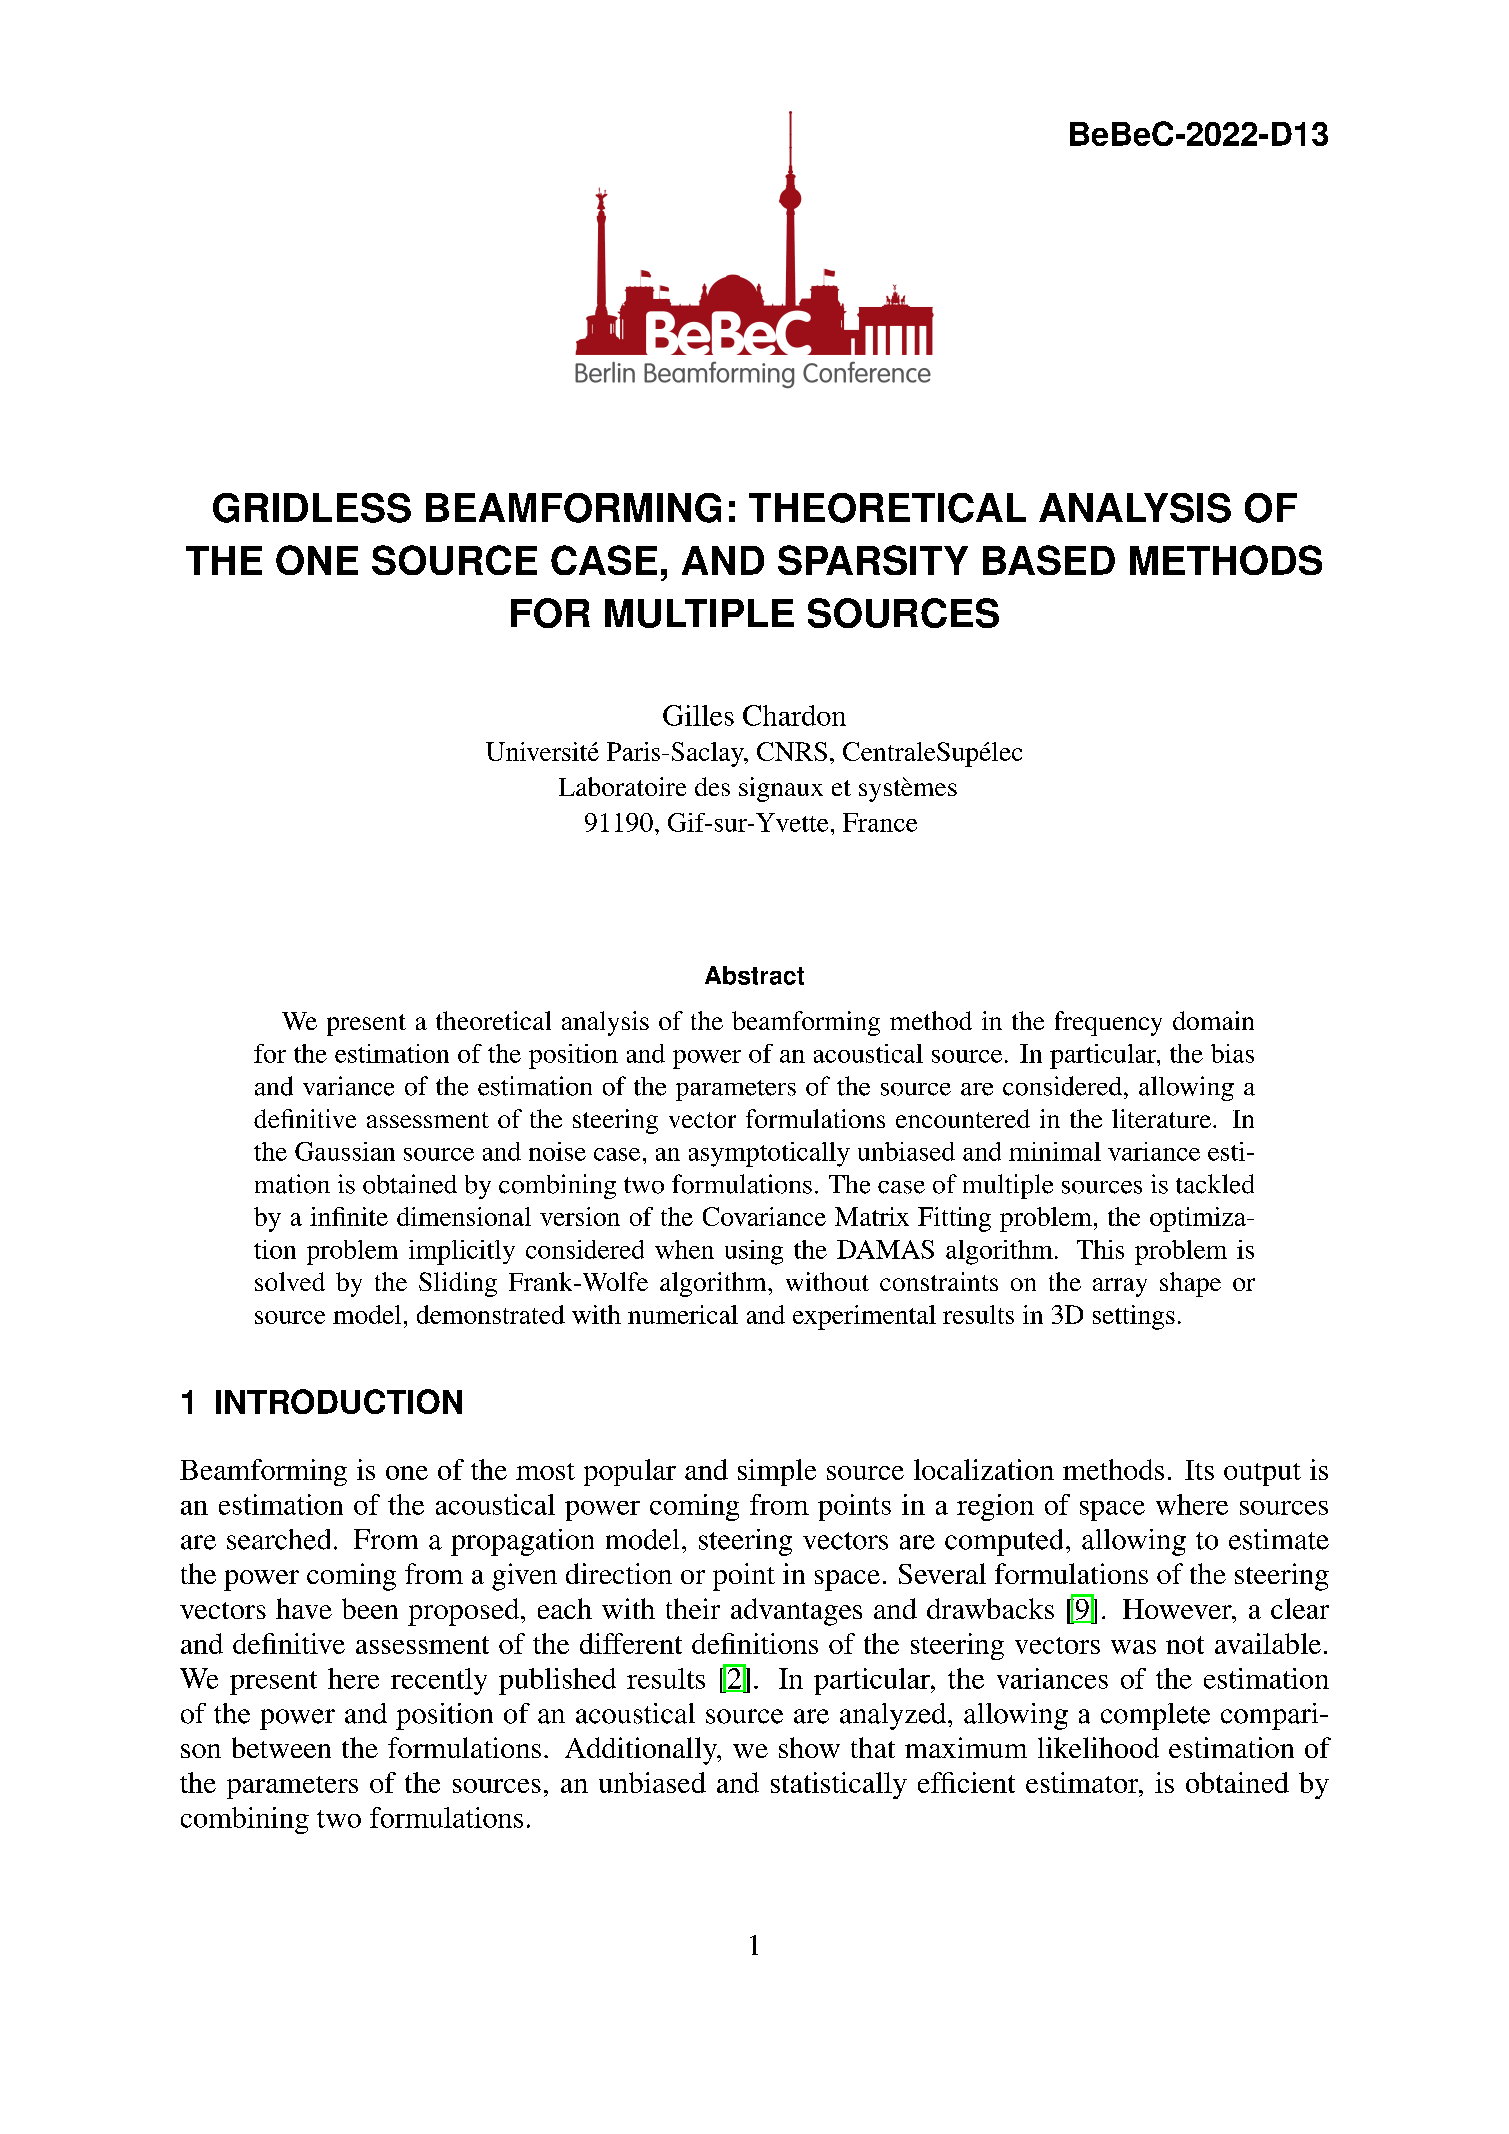 This page has height=2134, width=1509. What do you see at coordinates (1049, 560) in the page?
I see `BASED` at bounding box center [1049, 560].
